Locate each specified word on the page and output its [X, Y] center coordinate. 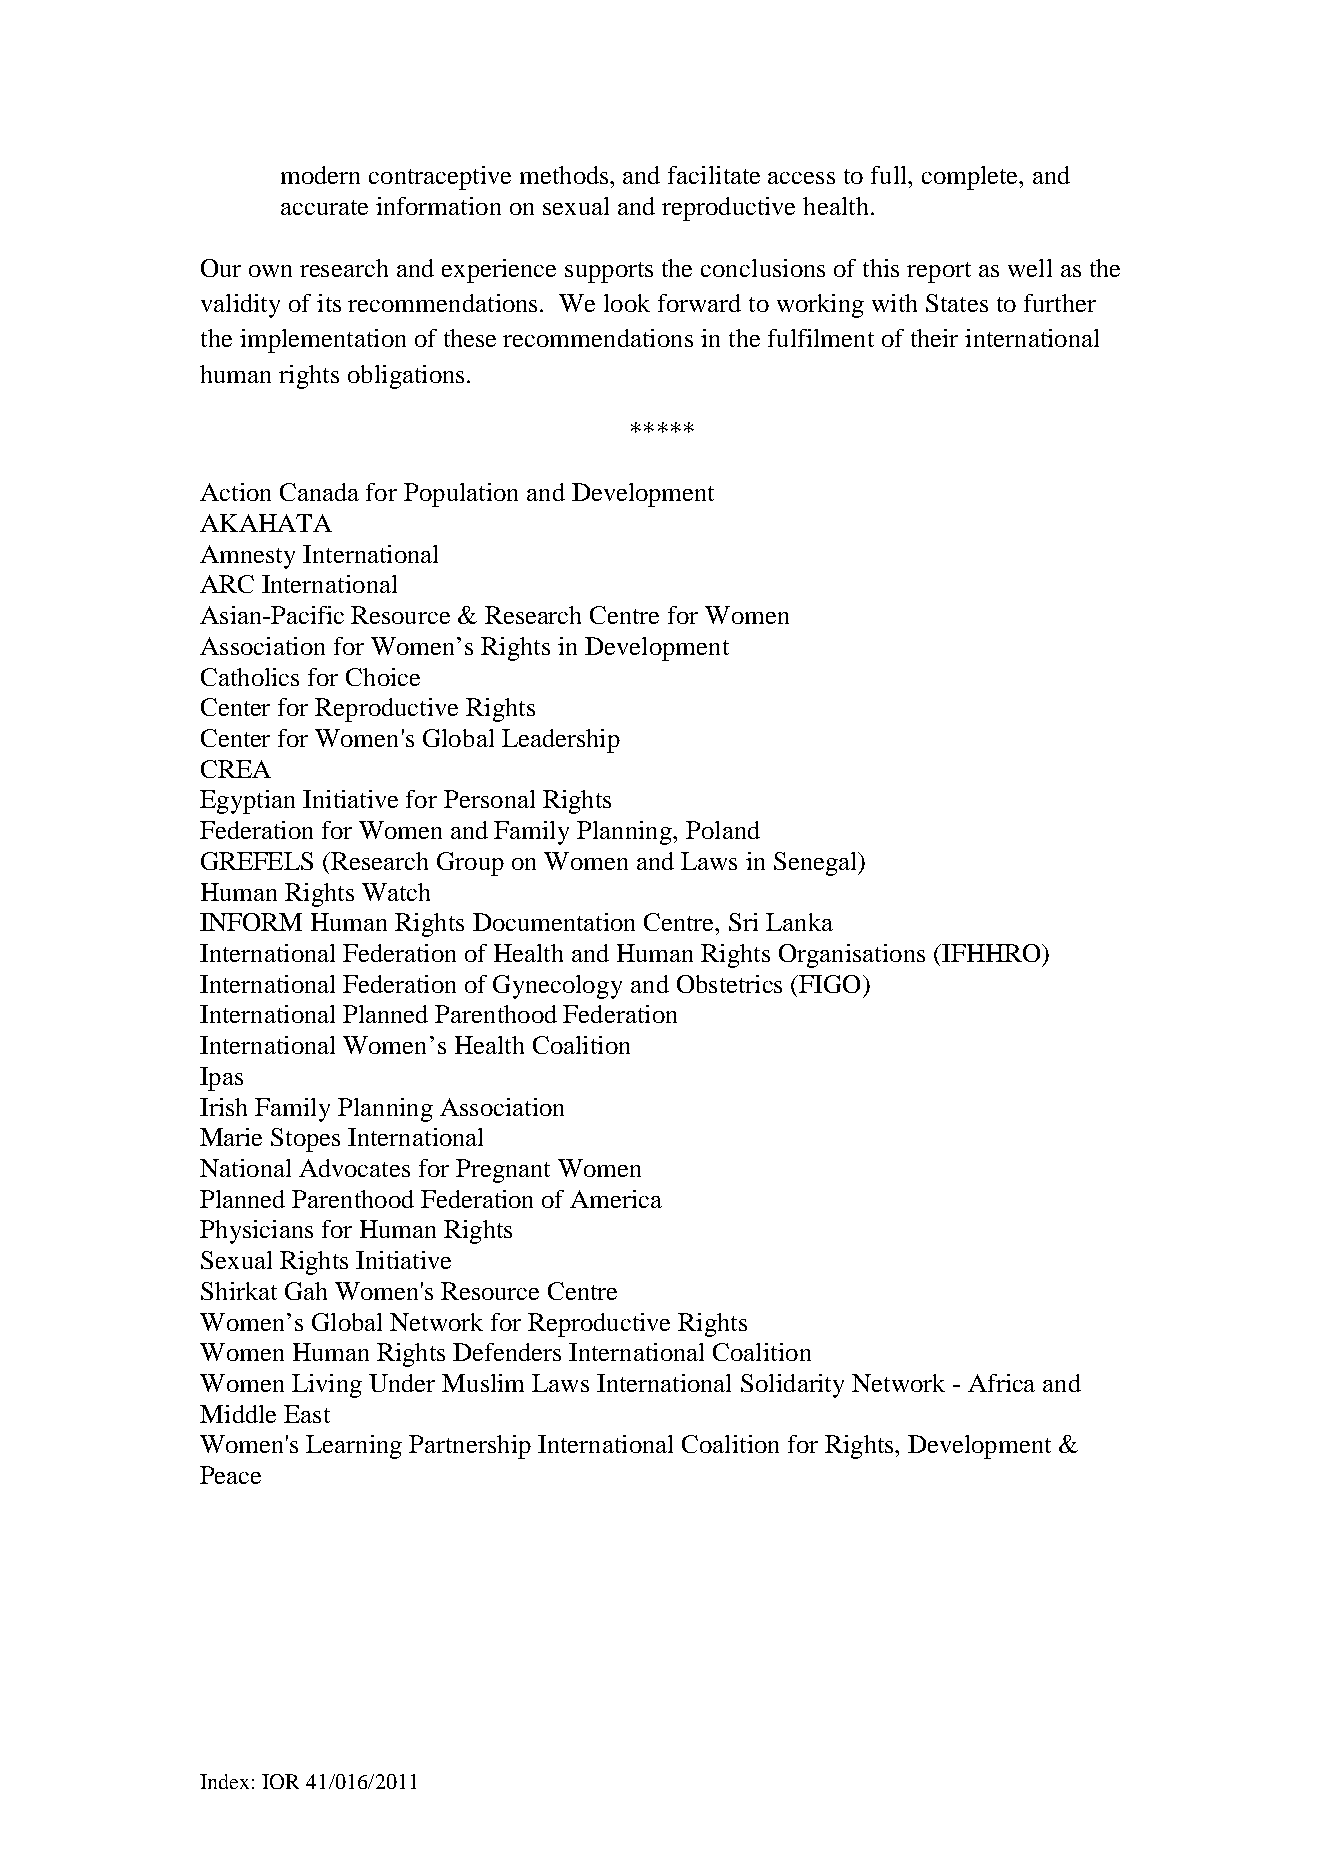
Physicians [256, 1232]
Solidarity [792, 1386]
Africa [1001, 1383]
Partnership [470, 1447]
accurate [324, 207]
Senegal [816, 864]
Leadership [561, 741]
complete [971, 178]
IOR [280, 1781]
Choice [383, 677]
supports [609, 272]
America [616, 1199]
